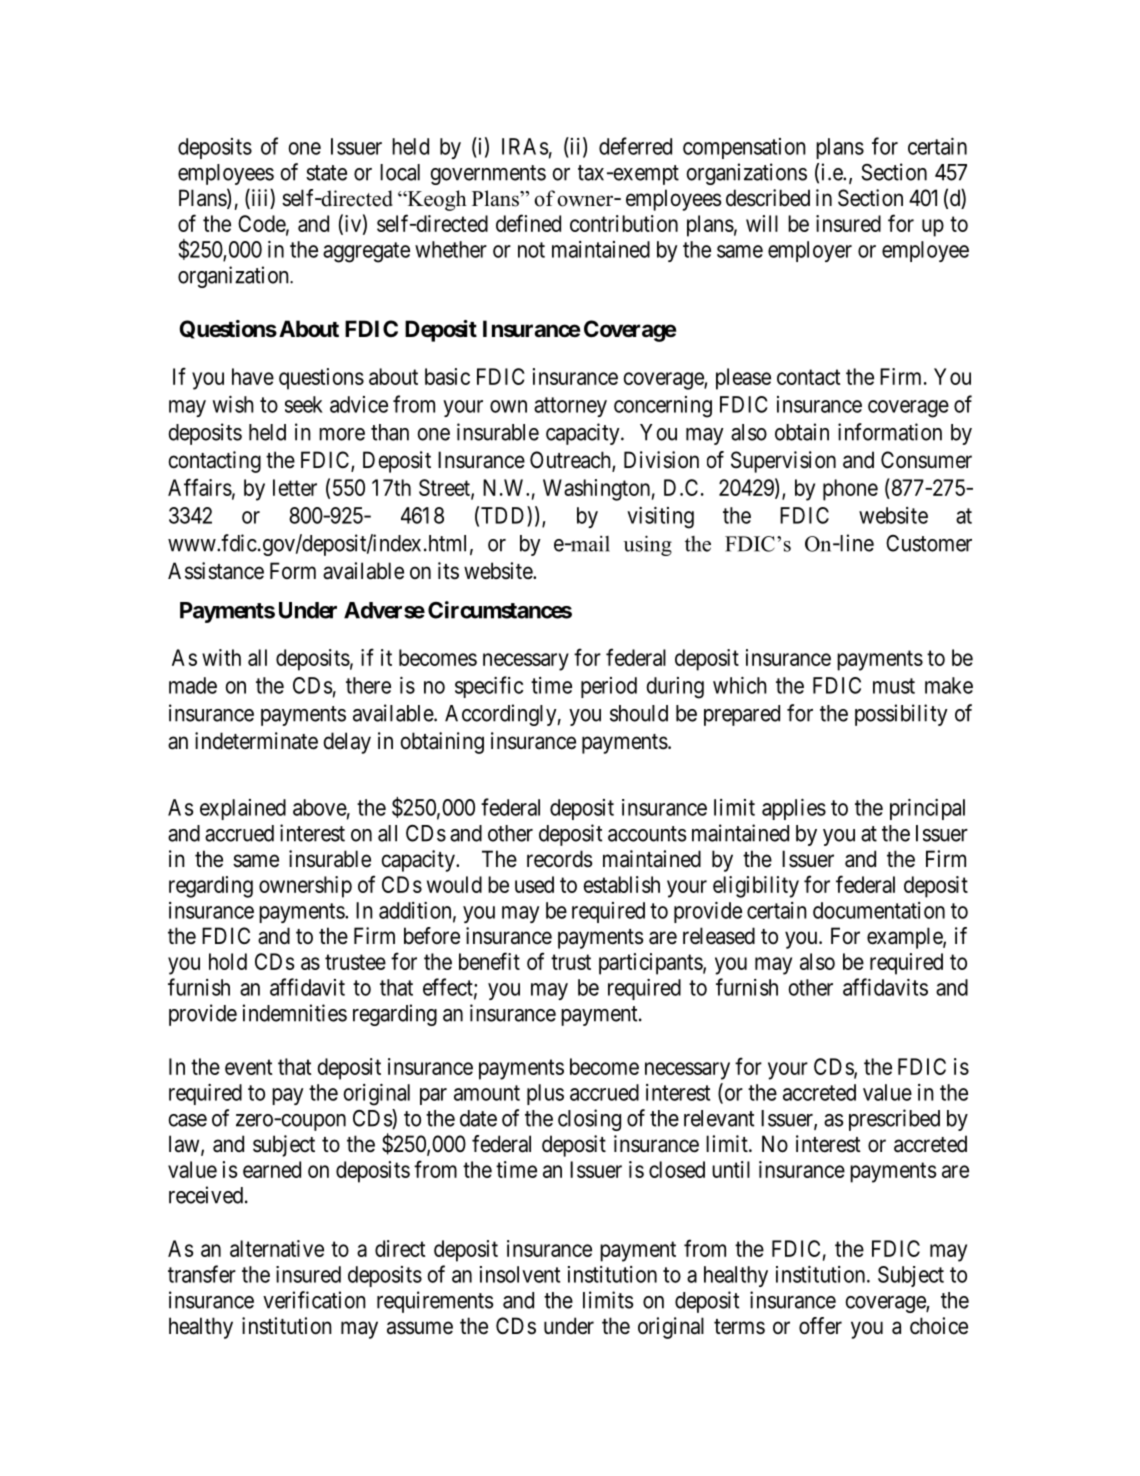 Image resolution: width=1140 pixels, height=1476 pixels. What do you see at coordinates (534, 884) in the screenshot?
I see `used` at bounding box center [534, 884].
